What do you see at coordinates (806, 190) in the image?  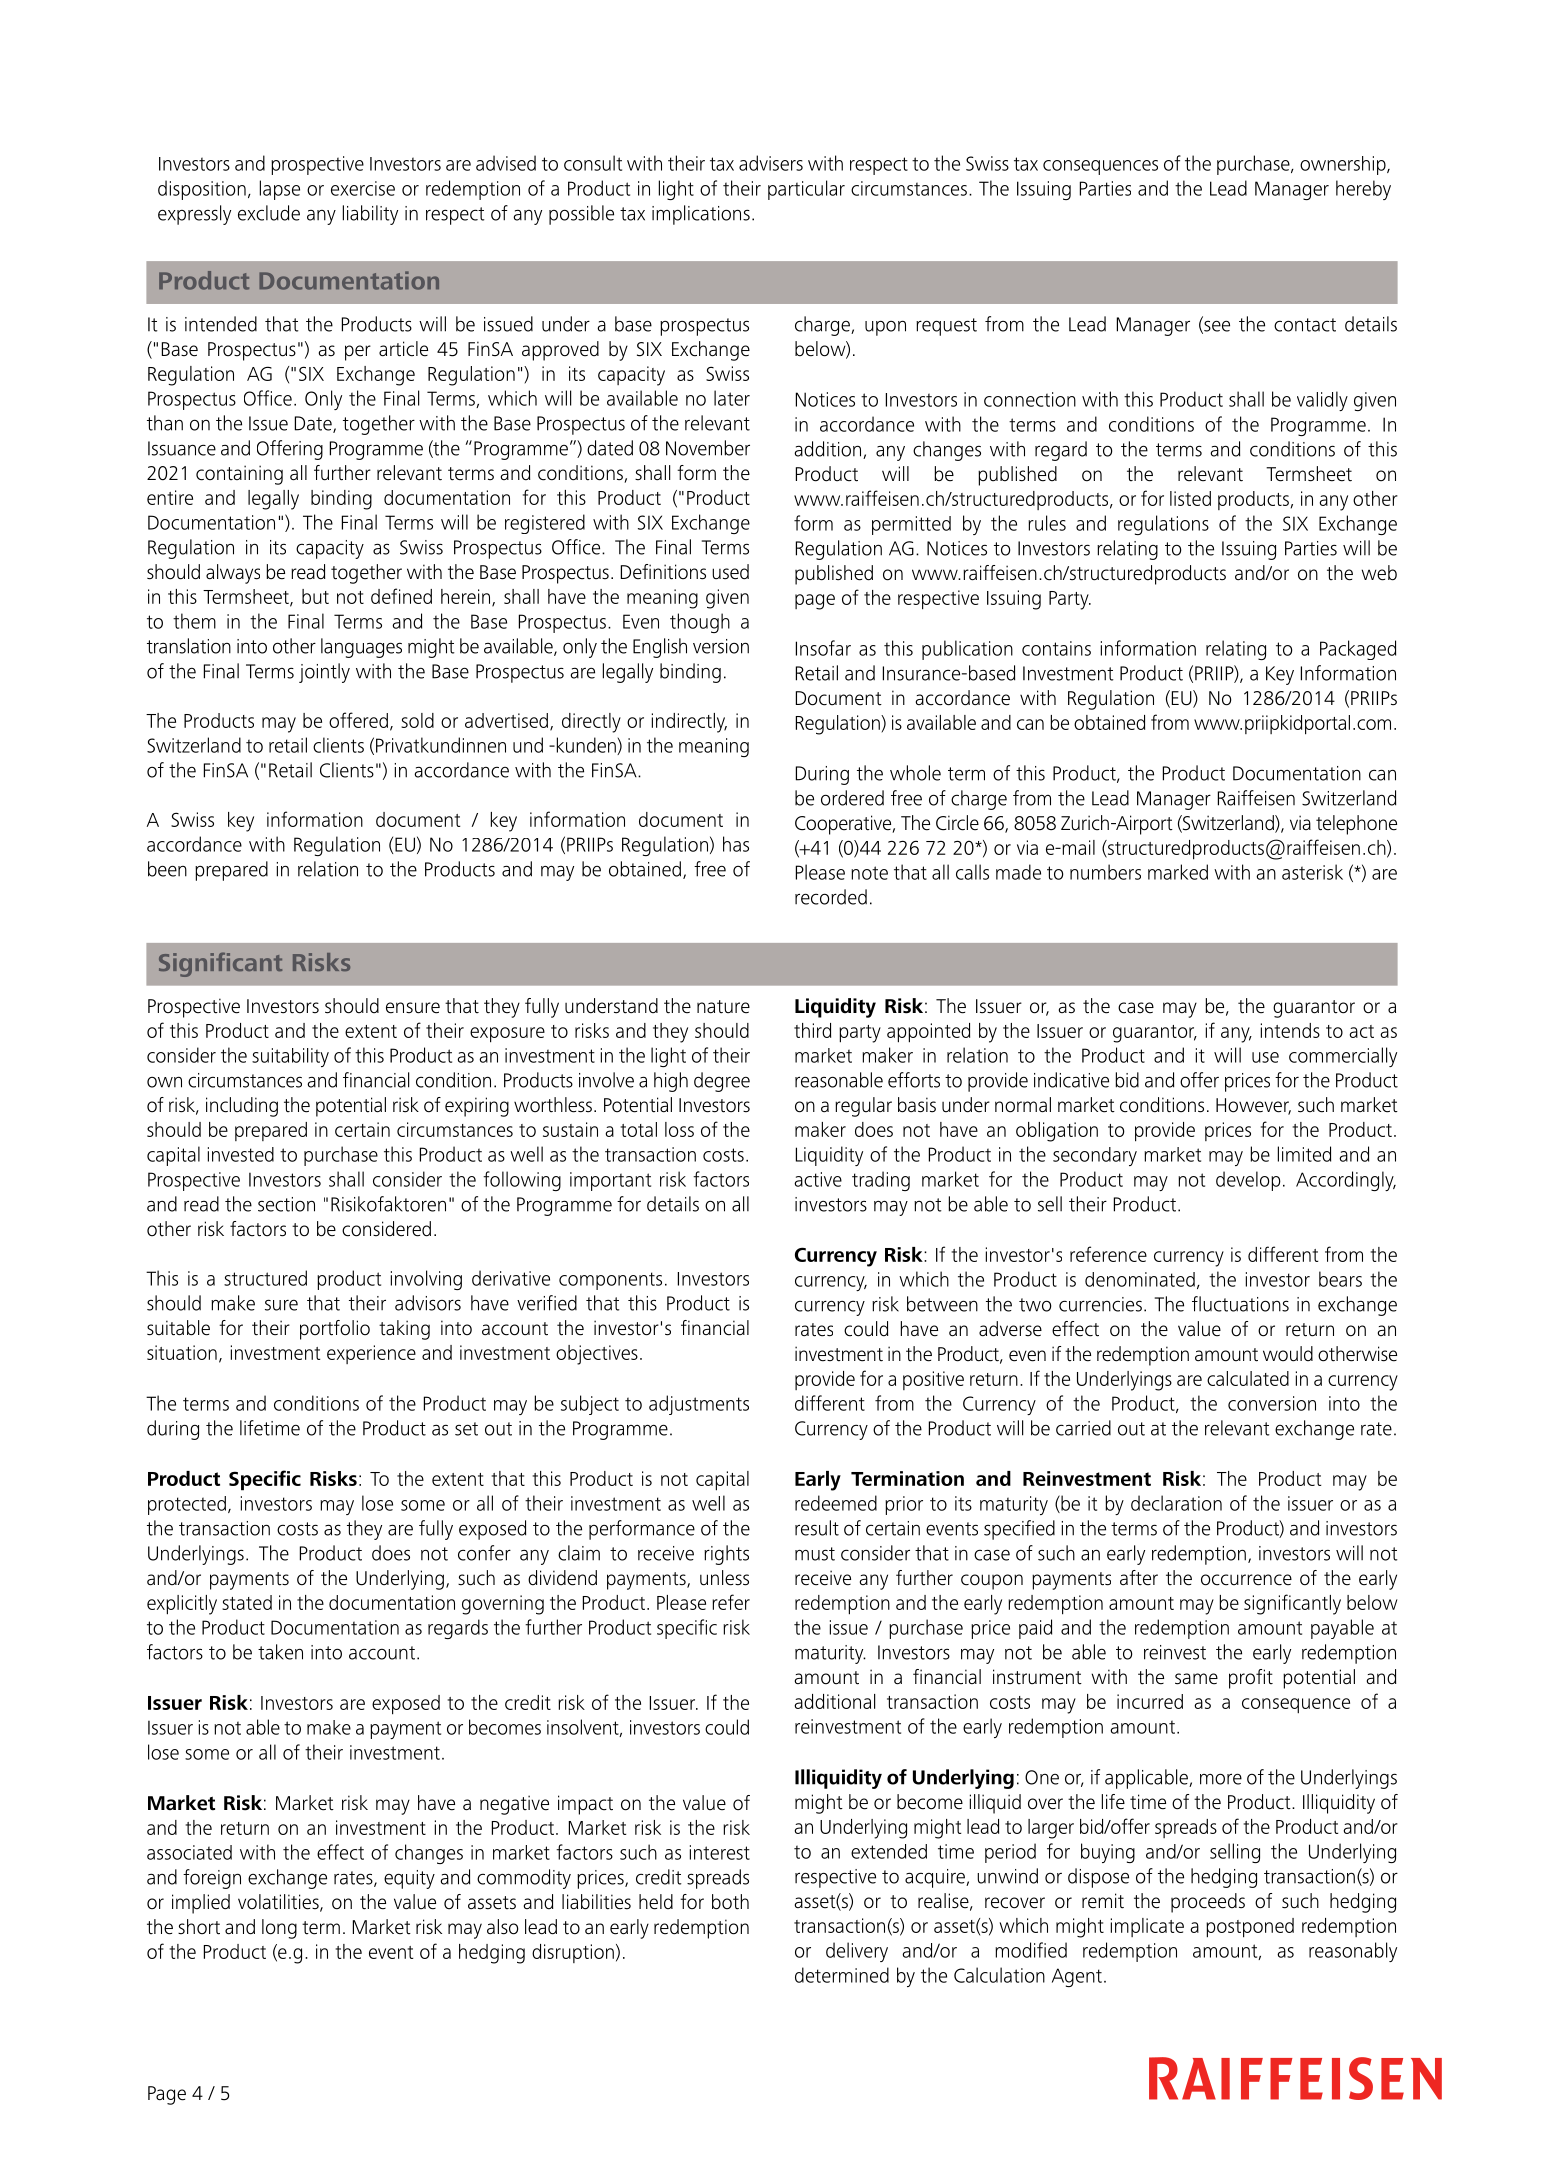 I see `particular` at bounding box center [806, 190].
